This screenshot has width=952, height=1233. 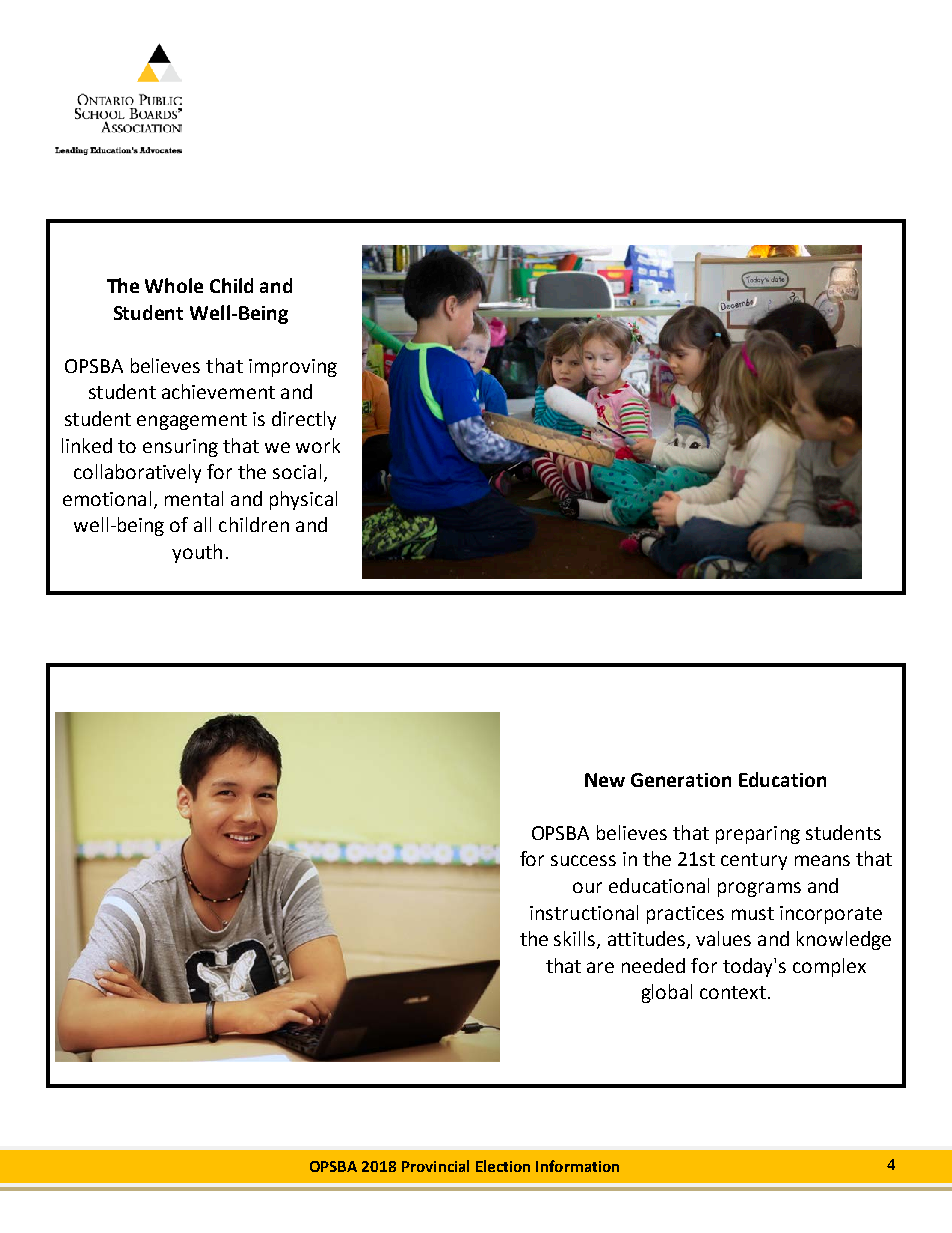 I want to click on physical, so click(x=303, y=500).
